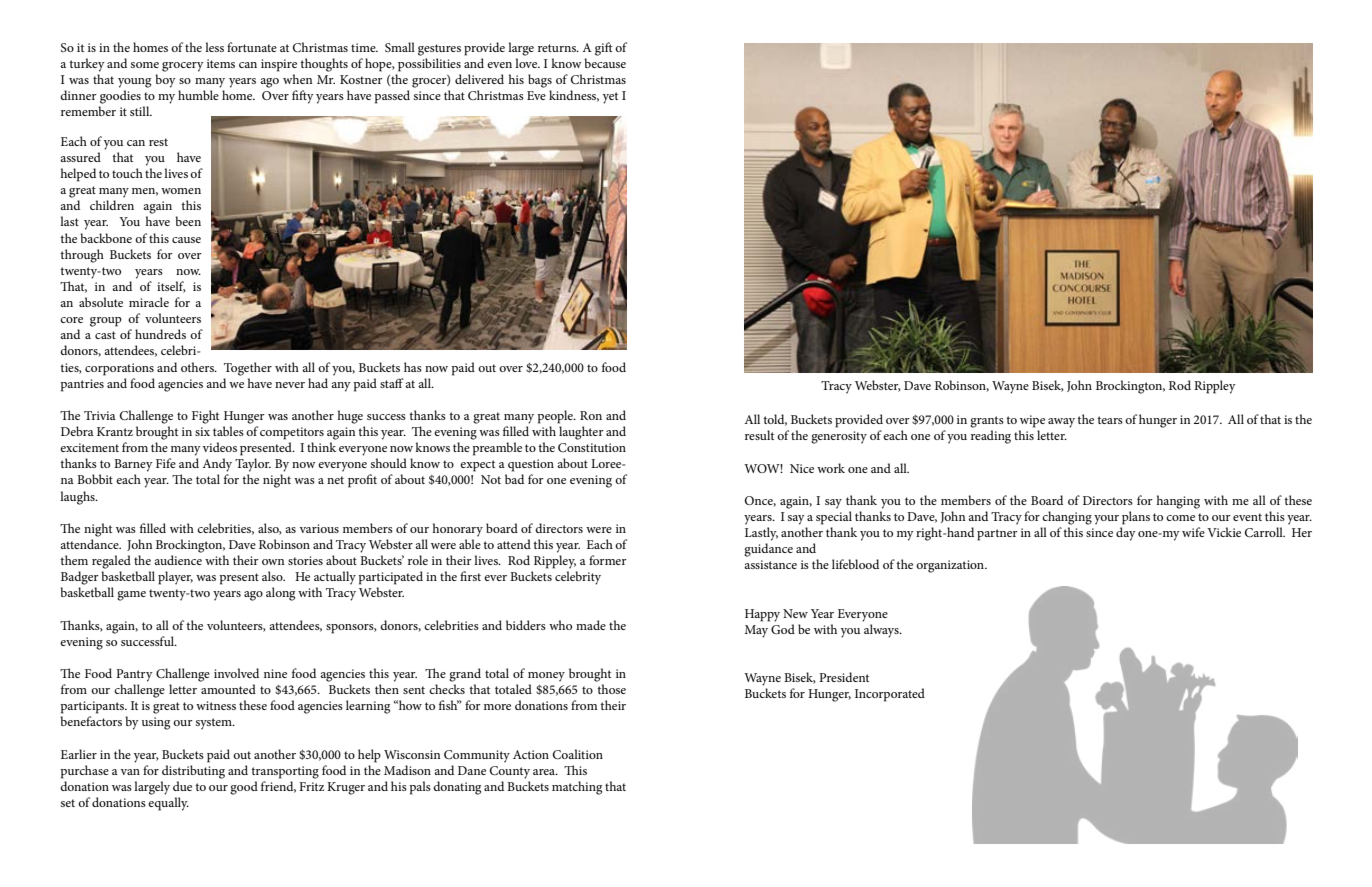  Describe the element at coordinates (182, 786) in the screenshot. I see `due` at that location.
